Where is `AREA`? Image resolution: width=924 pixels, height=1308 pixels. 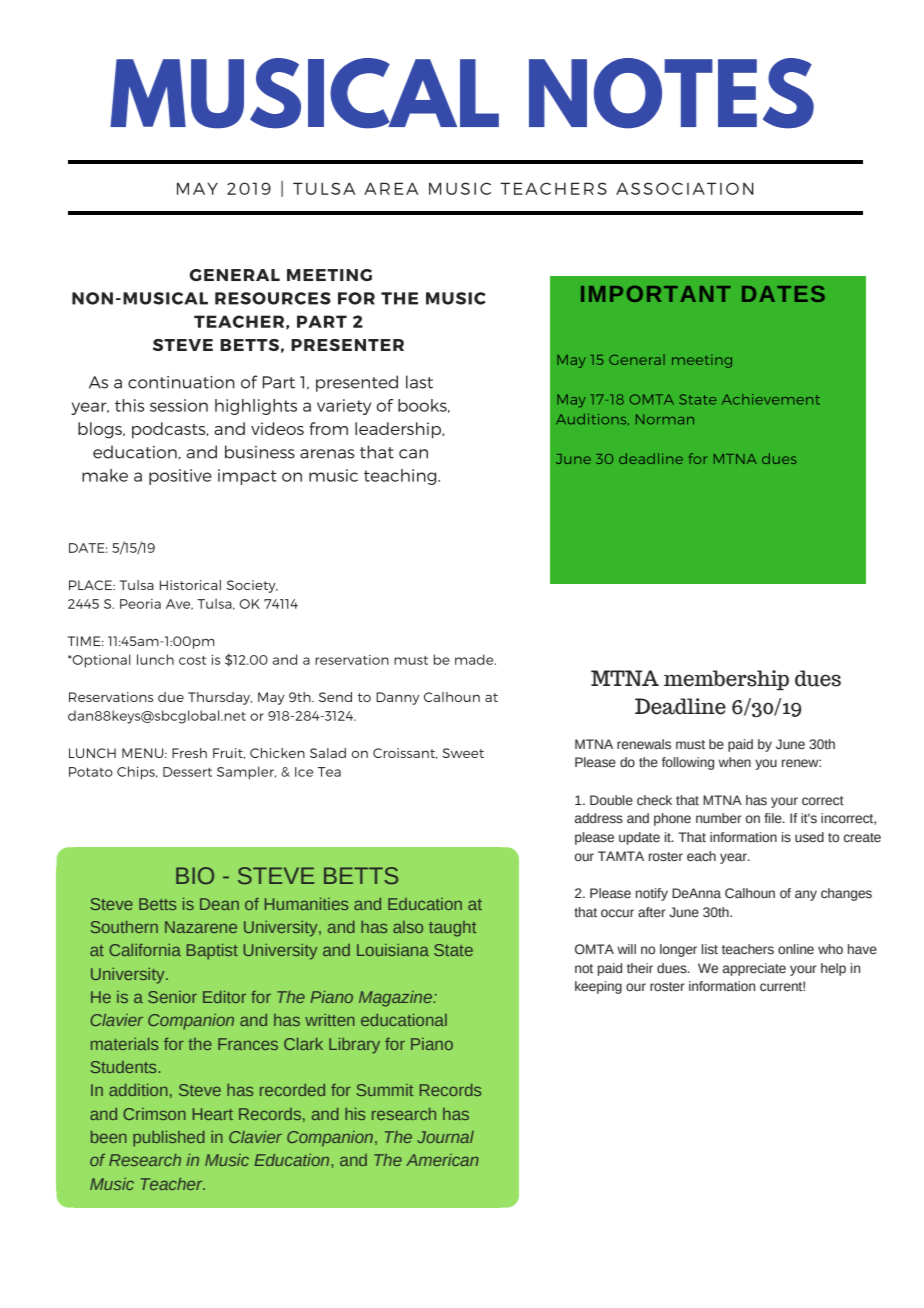
AREA is located at coordinates (391, 188).
